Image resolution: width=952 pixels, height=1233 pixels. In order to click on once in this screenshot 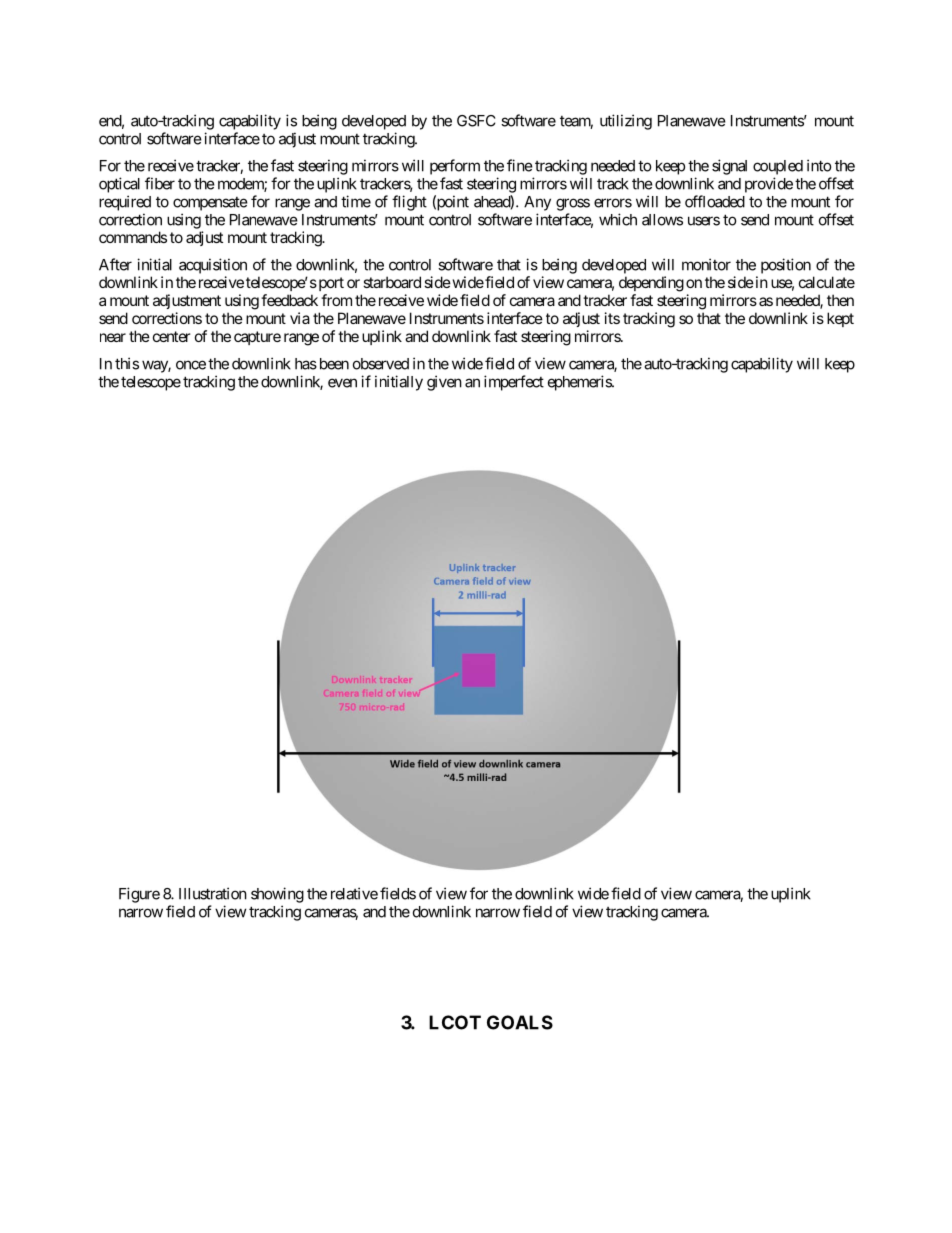, I will do `click(191, 365)`.
